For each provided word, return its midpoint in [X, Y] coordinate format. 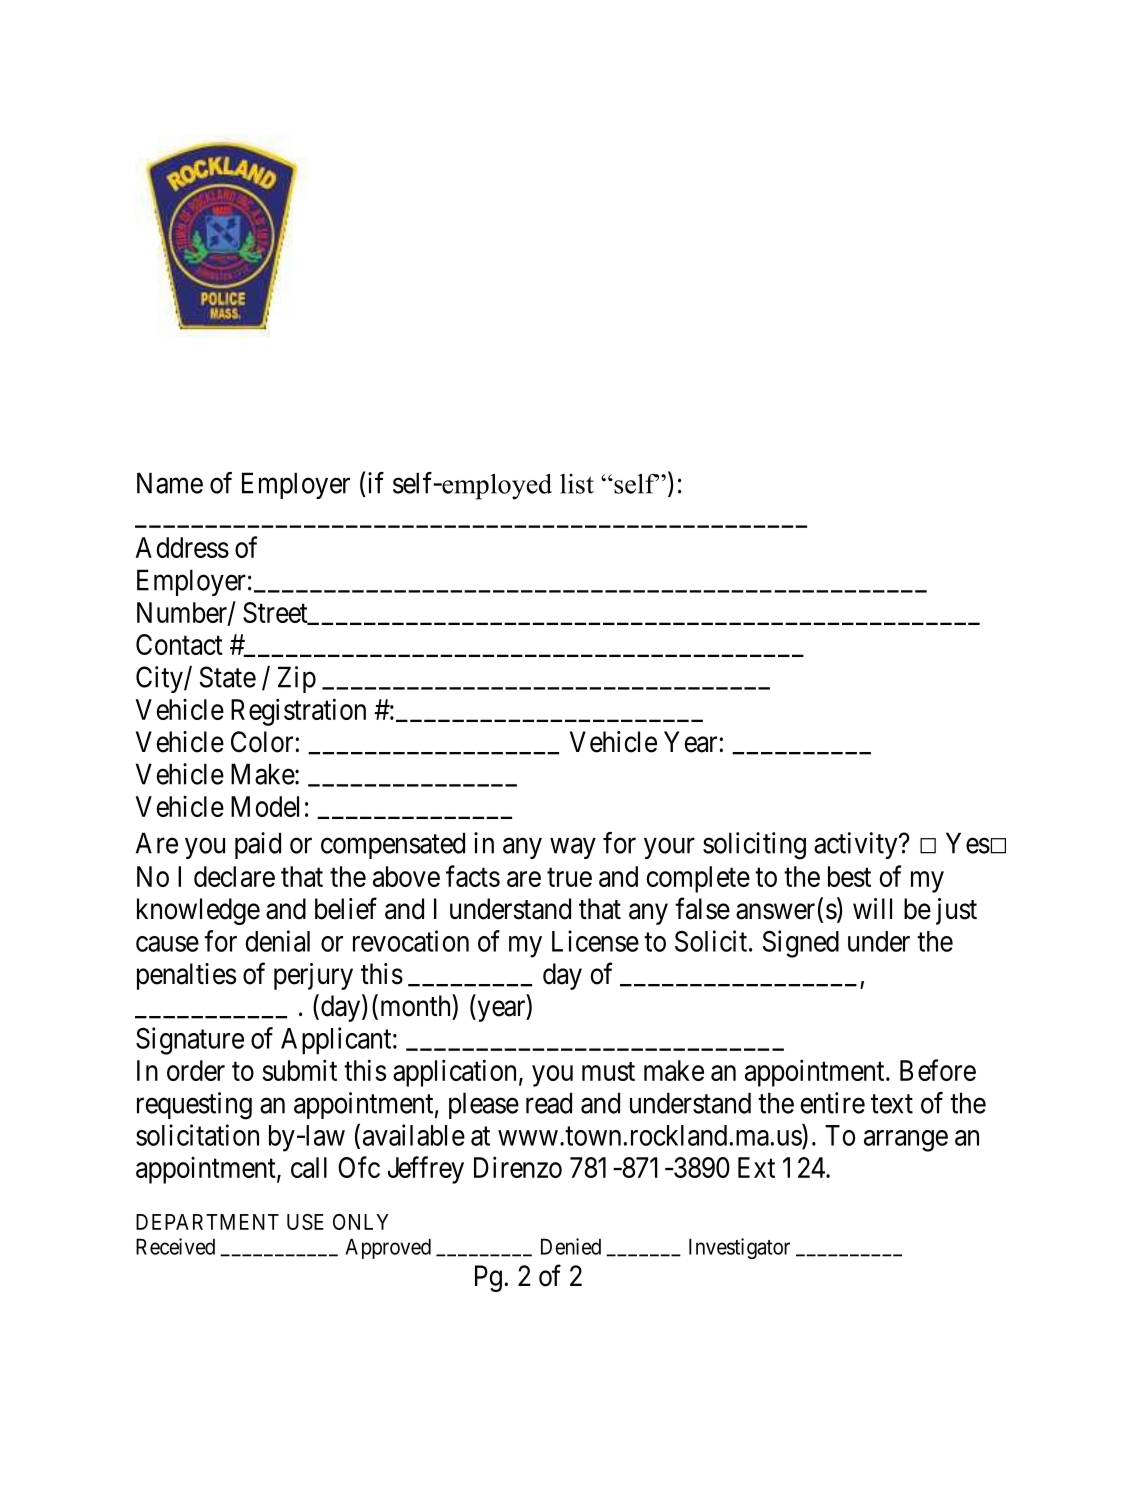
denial [278, 941]
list [577, 484]
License [595, 941]
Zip [297, 679]
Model [265, 806]
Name [170, 483]
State [228, 677]
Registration [298, 712]
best [849, 876]
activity [857, 845]
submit [299, 1070]
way [573, 848]
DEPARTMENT [207, 1222]
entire [832, 1103]
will [872, 908]
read [549, 1103]
